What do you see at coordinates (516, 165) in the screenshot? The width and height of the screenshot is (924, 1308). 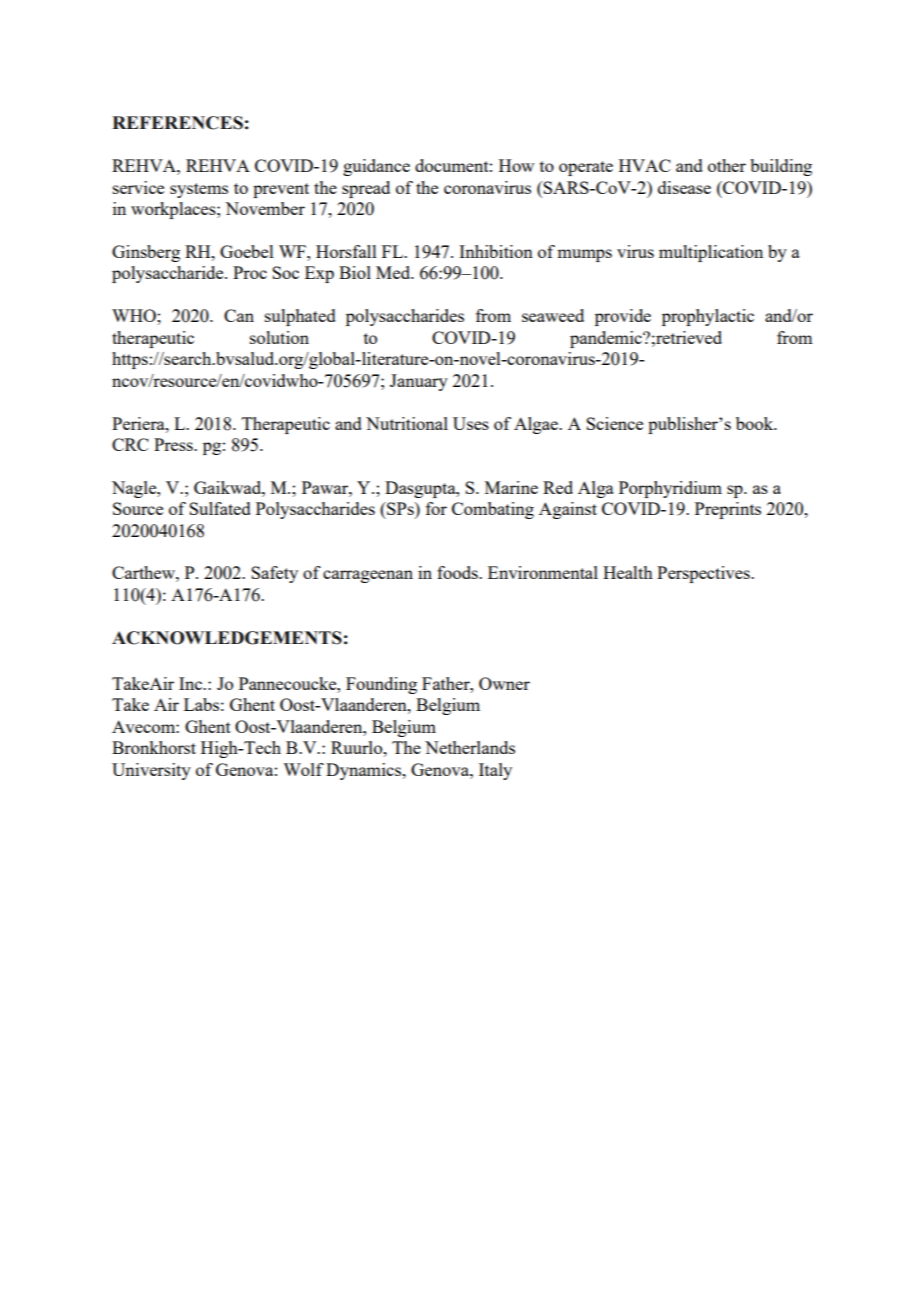 I see `How` at bounding box center [516, 165].
